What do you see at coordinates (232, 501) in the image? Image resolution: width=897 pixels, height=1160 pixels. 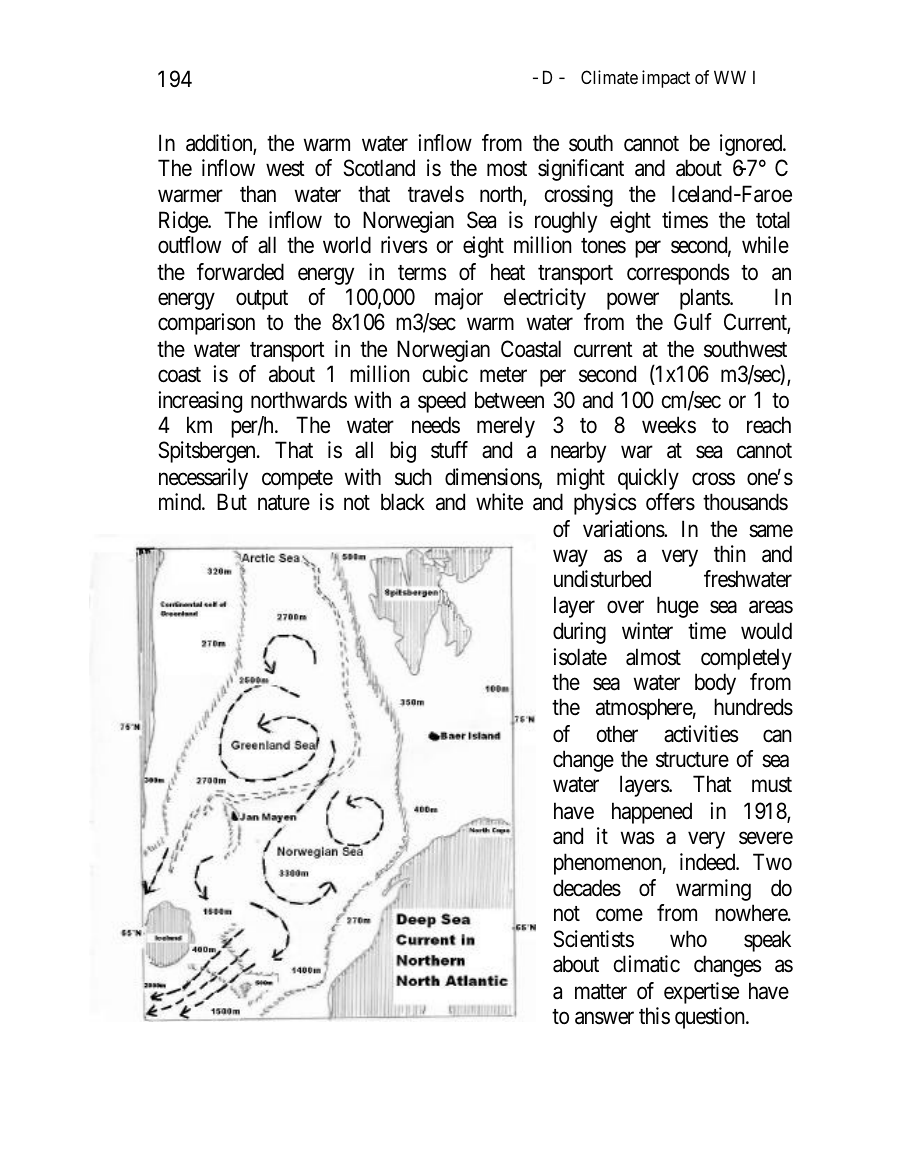 I see `But` at bounding box center [232, 501].
